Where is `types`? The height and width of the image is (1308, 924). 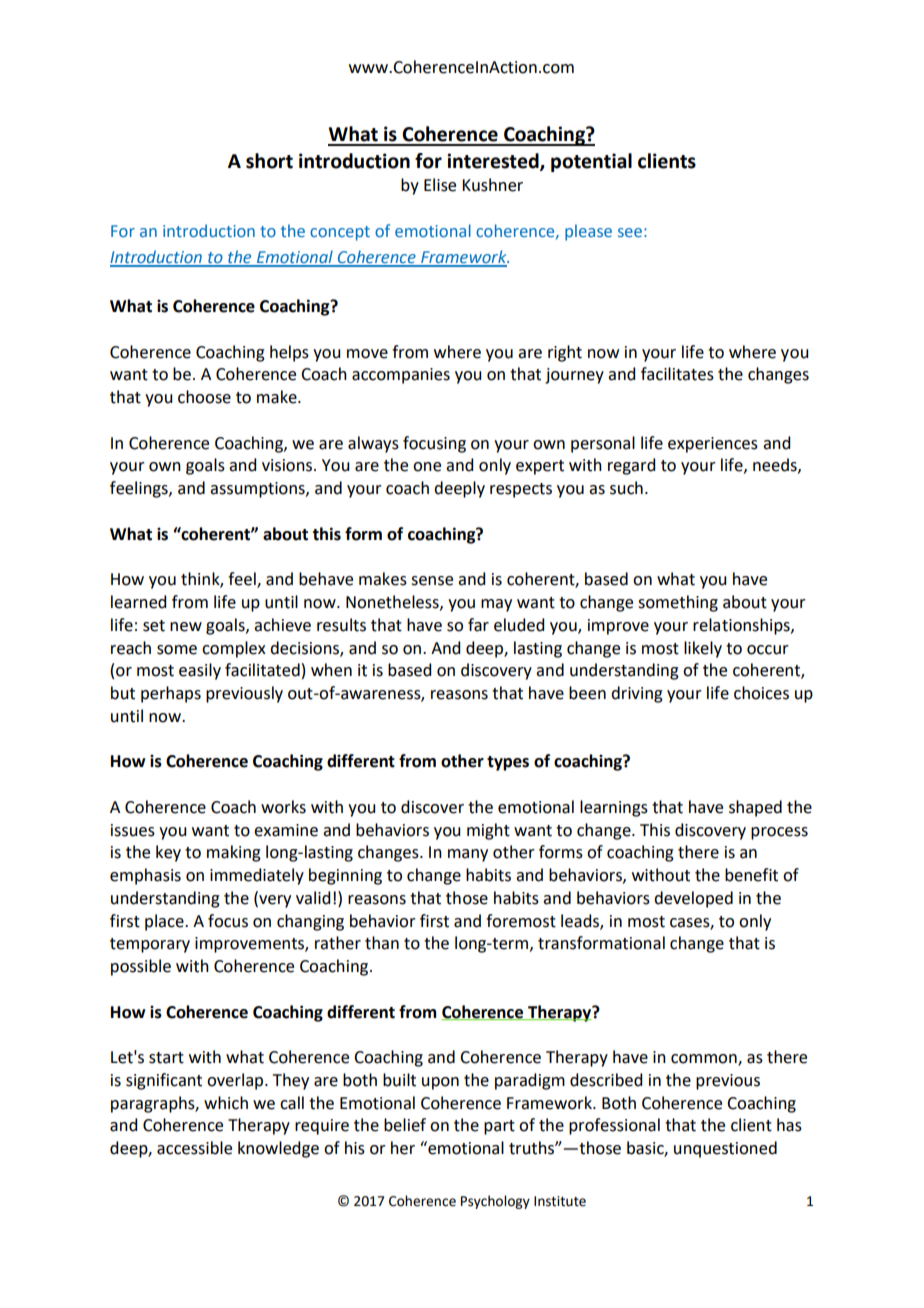
types is located at coordinates (508, 763).
